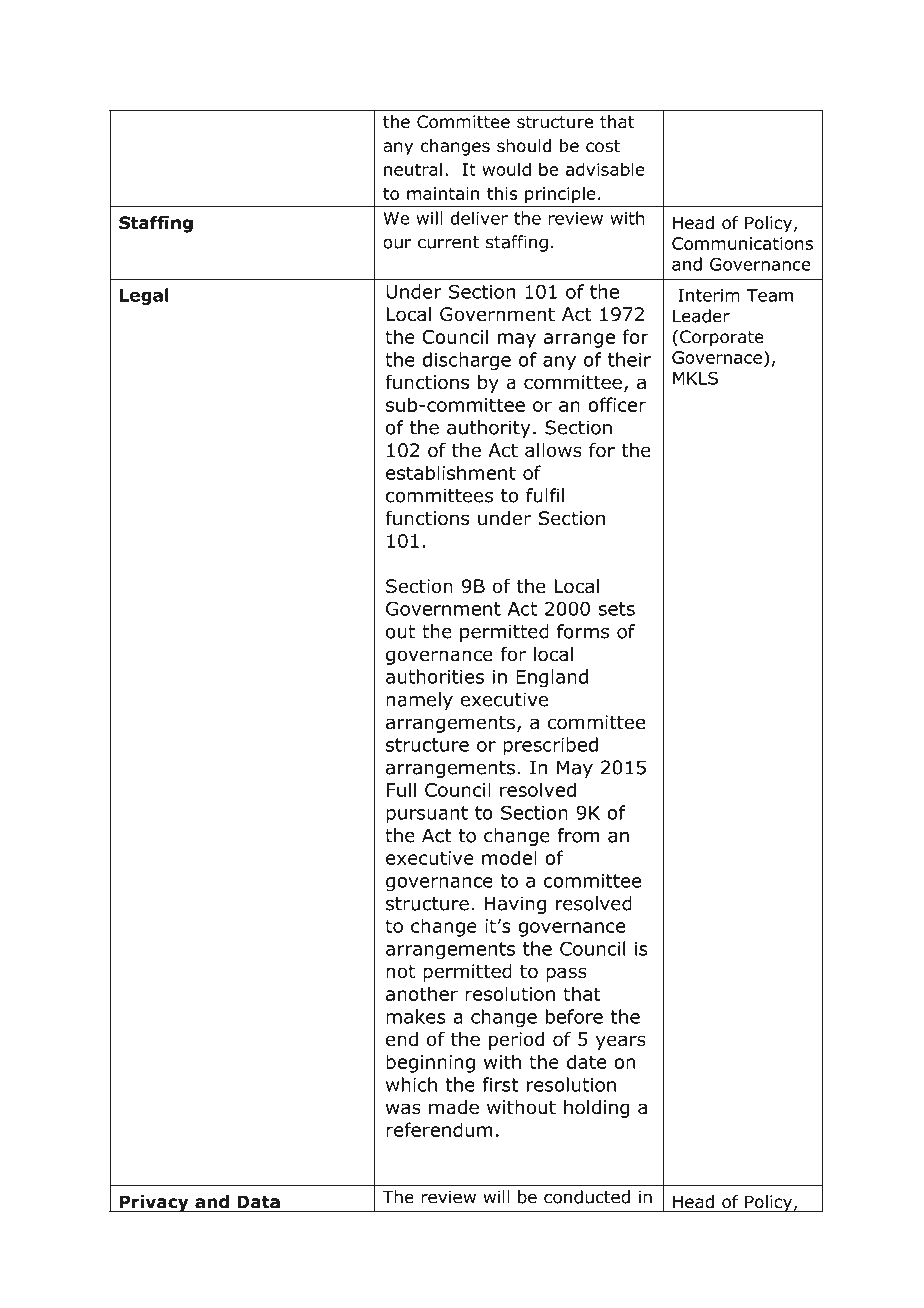 Image resolution: width=924 pixels, height=1308 pixels. I want to click on Legal, so click(144, 296).
